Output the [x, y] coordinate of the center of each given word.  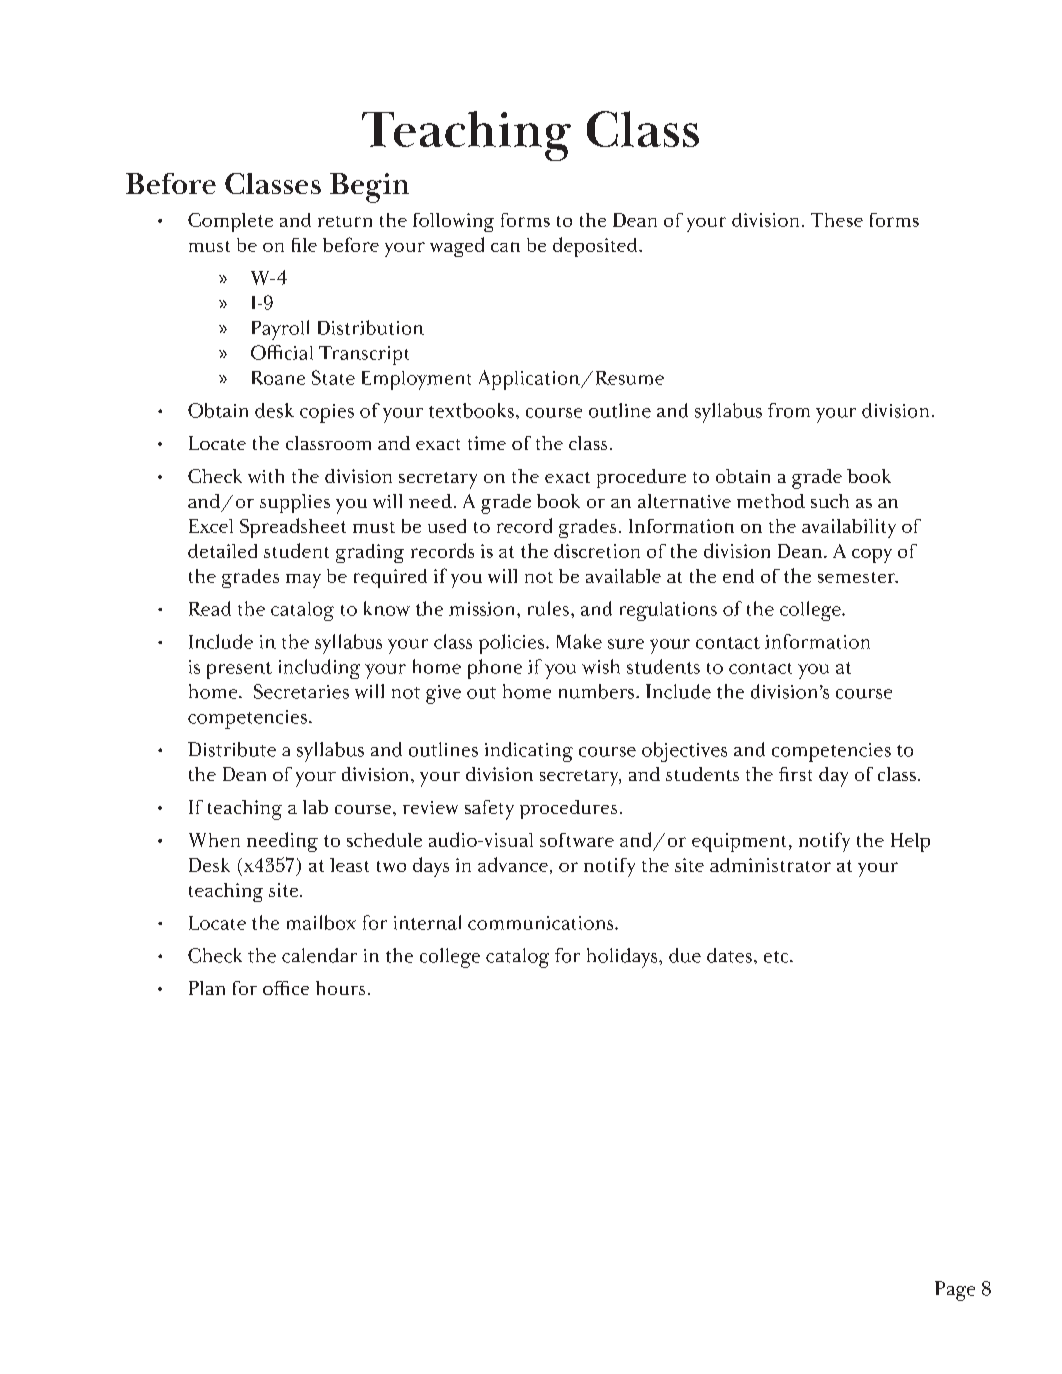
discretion [597, 551]
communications [542, 923]
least [349, 865]
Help [910, 842]
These [837, 220]
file [304, 245]
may [303, 581]
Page [955, 1291]
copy [872, 556]
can [505, 247]
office [286, 988]
